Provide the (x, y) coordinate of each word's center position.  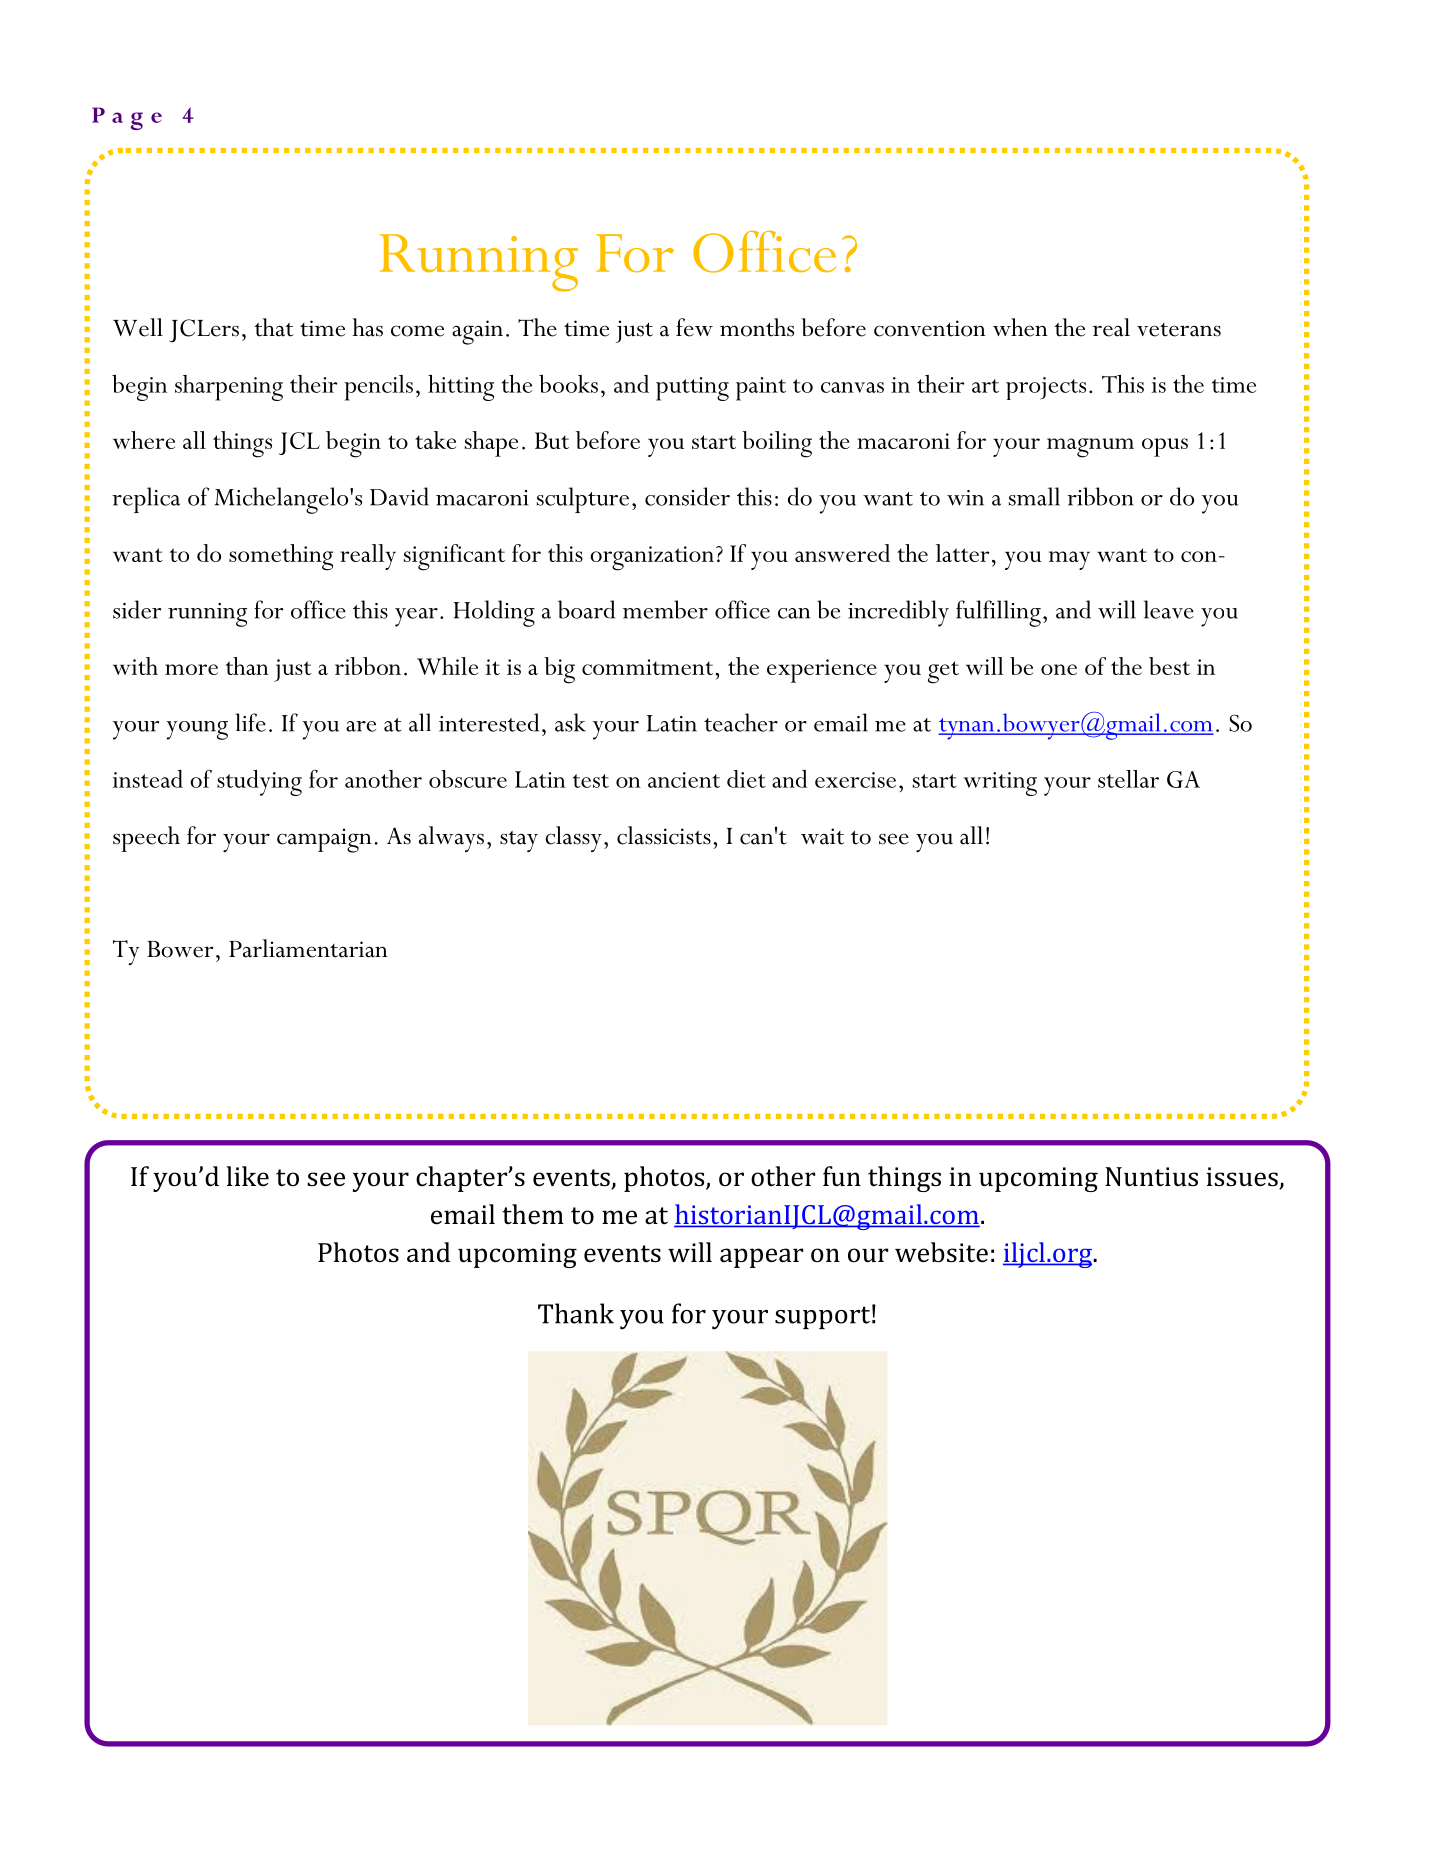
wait (822, 836)
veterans (1179, 330)
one (1059, 669)
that (274, 327)
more (191, 669)
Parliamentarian (308, 948)
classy (573, 839)
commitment (647, 667)
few (694, 327)
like (247, 1176)
